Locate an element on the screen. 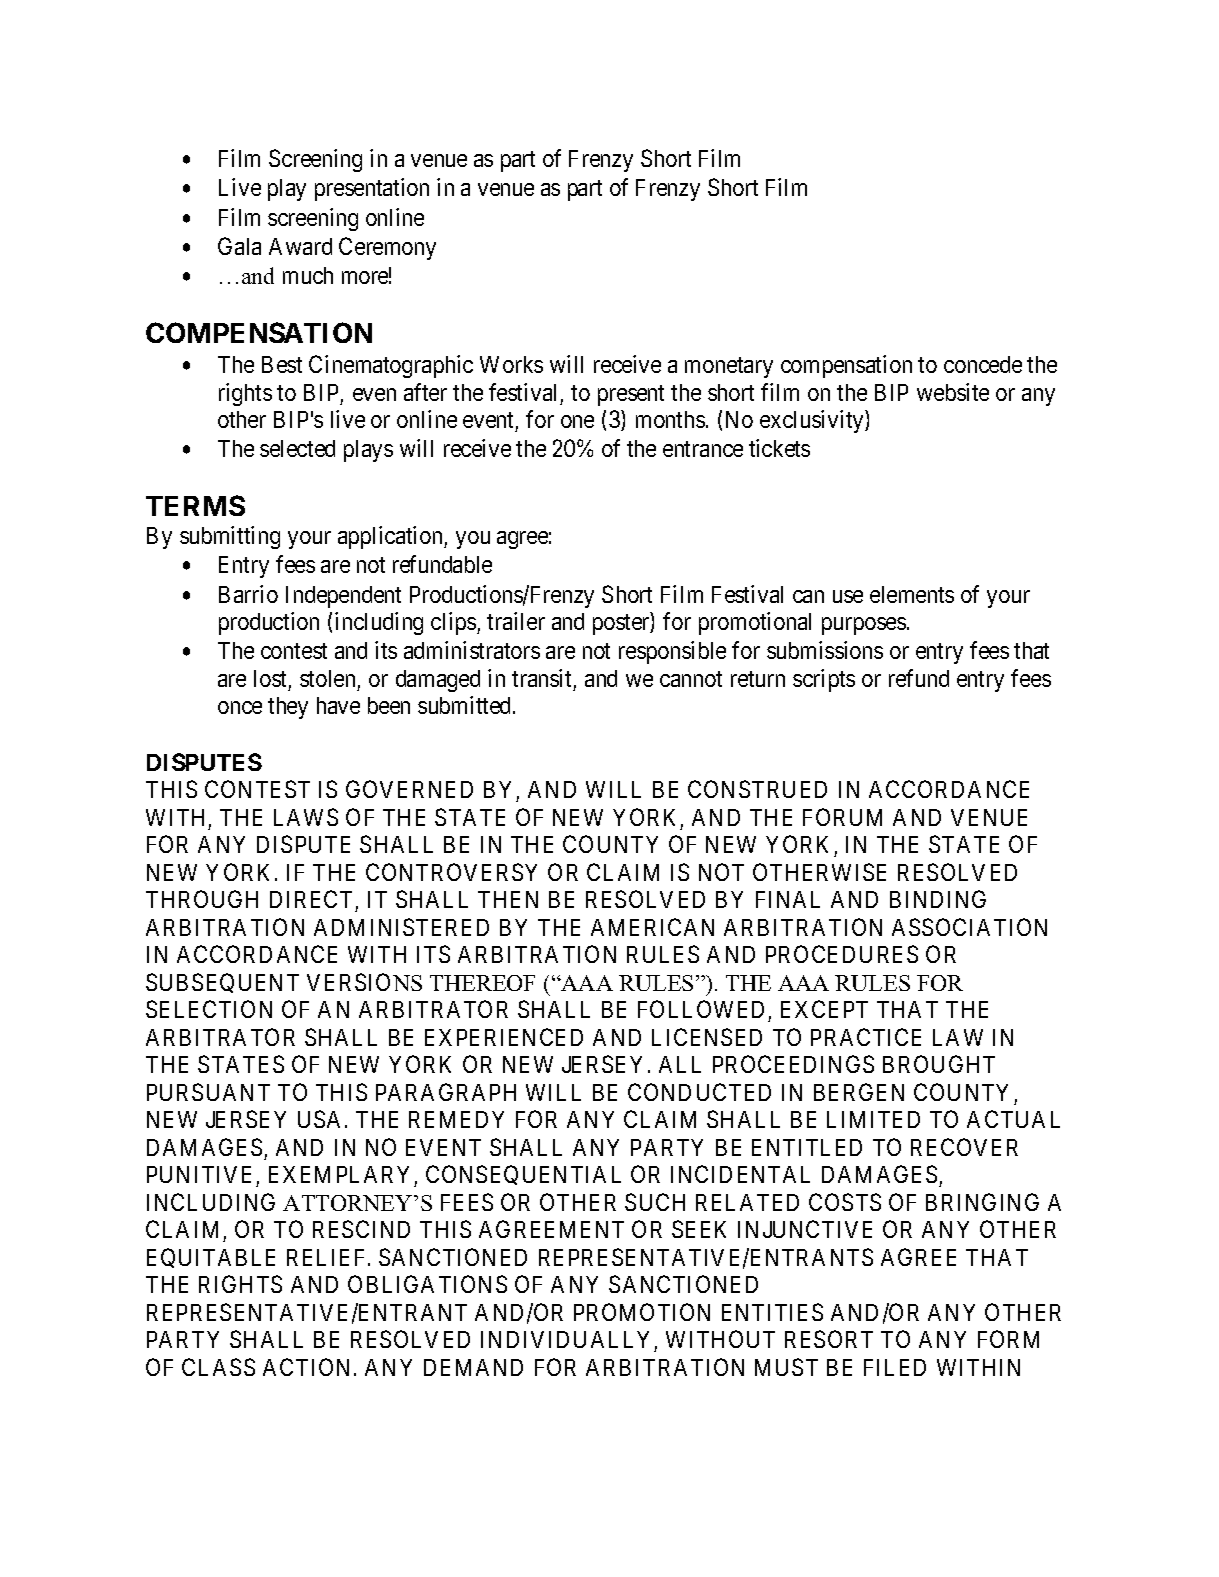 Image resolution: width=1219 pixels, height=1577 pixels. CONSTRUED is located at coordinates (757, 789).
